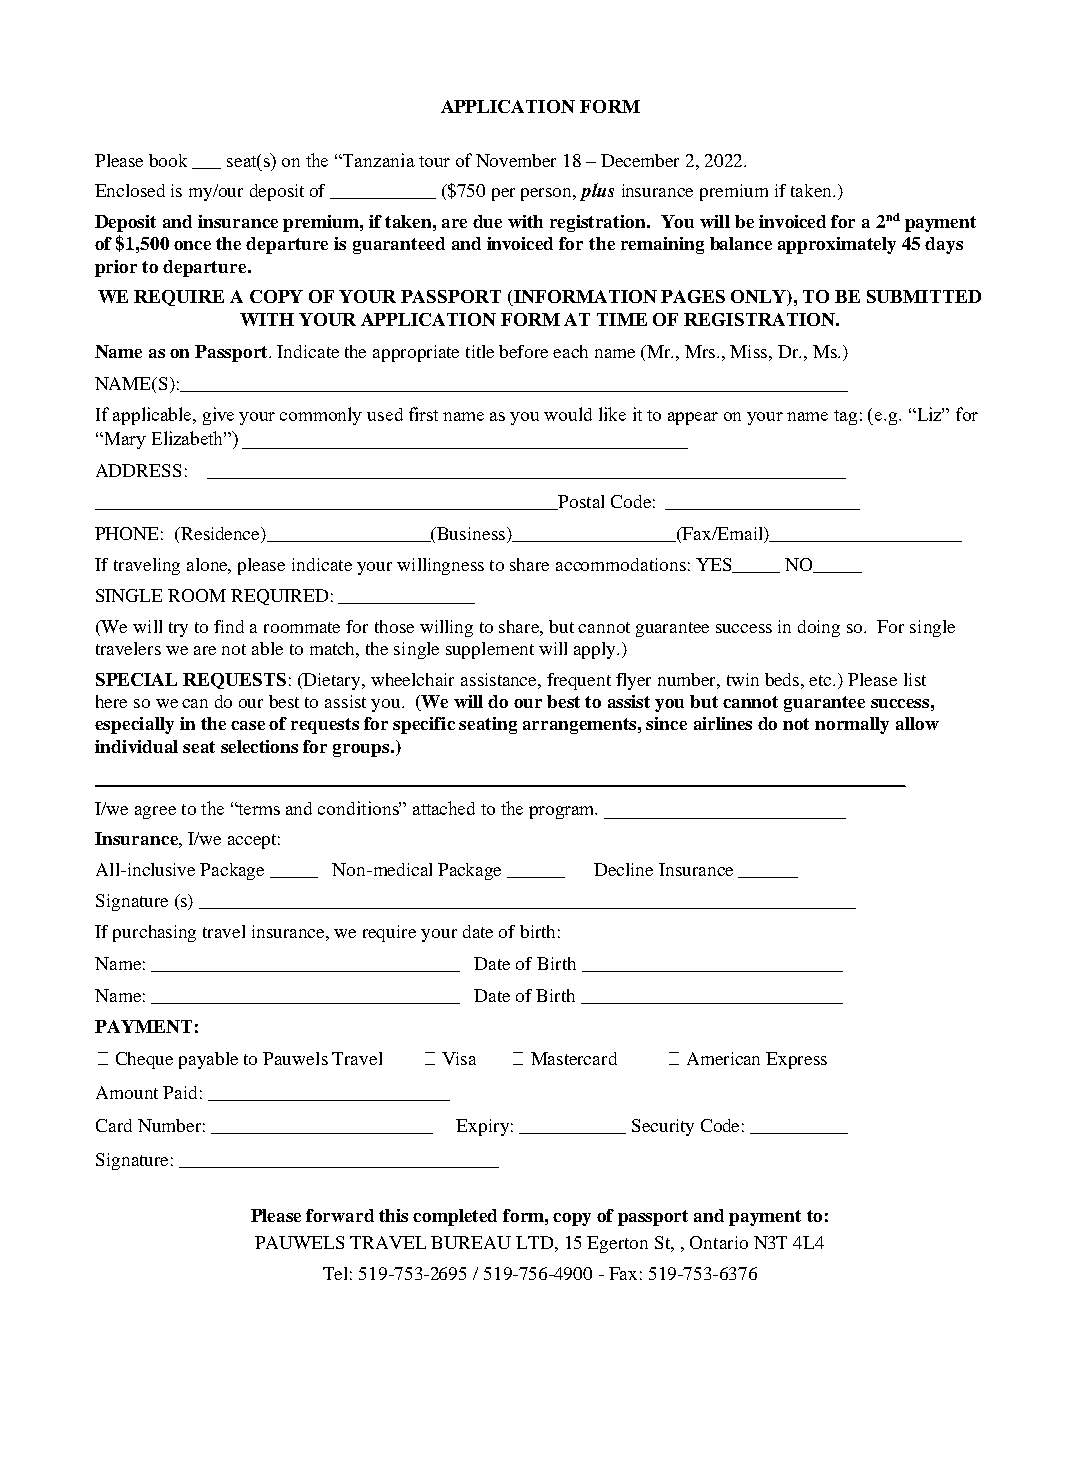 This screenshot has height=1478, width=1074. What do you see at coordinates (168, 160) in the screenshot?
I see `book` at bounding box center [168, 160].
